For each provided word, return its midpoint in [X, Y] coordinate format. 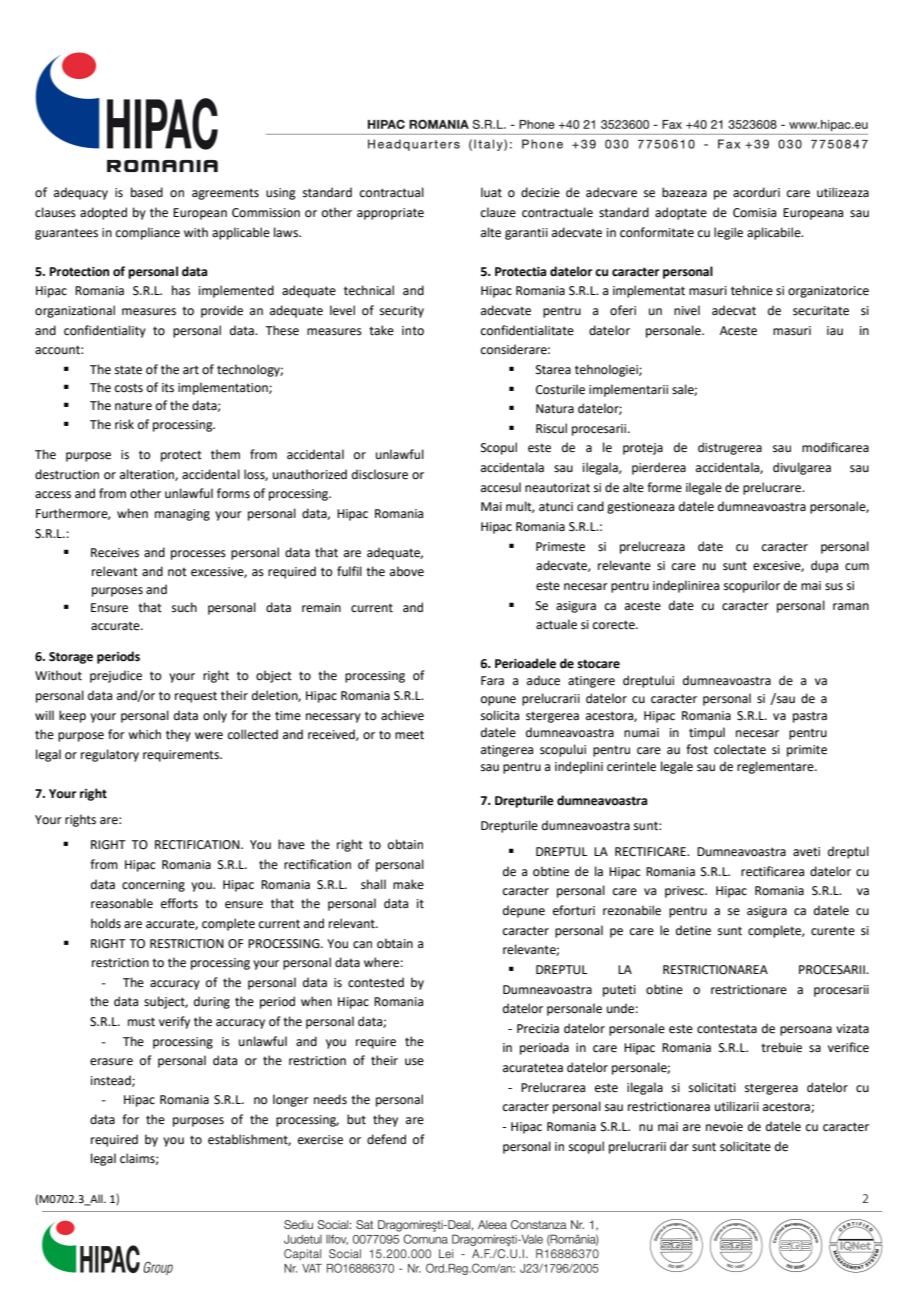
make [408, 884]
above [407, 571]
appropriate [390, 214]
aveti [806, 852]
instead [112, 1081]
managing [182, 515]
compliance [148, 233]
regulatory [110, 755]
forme [664, 487]
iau [835, 331]
